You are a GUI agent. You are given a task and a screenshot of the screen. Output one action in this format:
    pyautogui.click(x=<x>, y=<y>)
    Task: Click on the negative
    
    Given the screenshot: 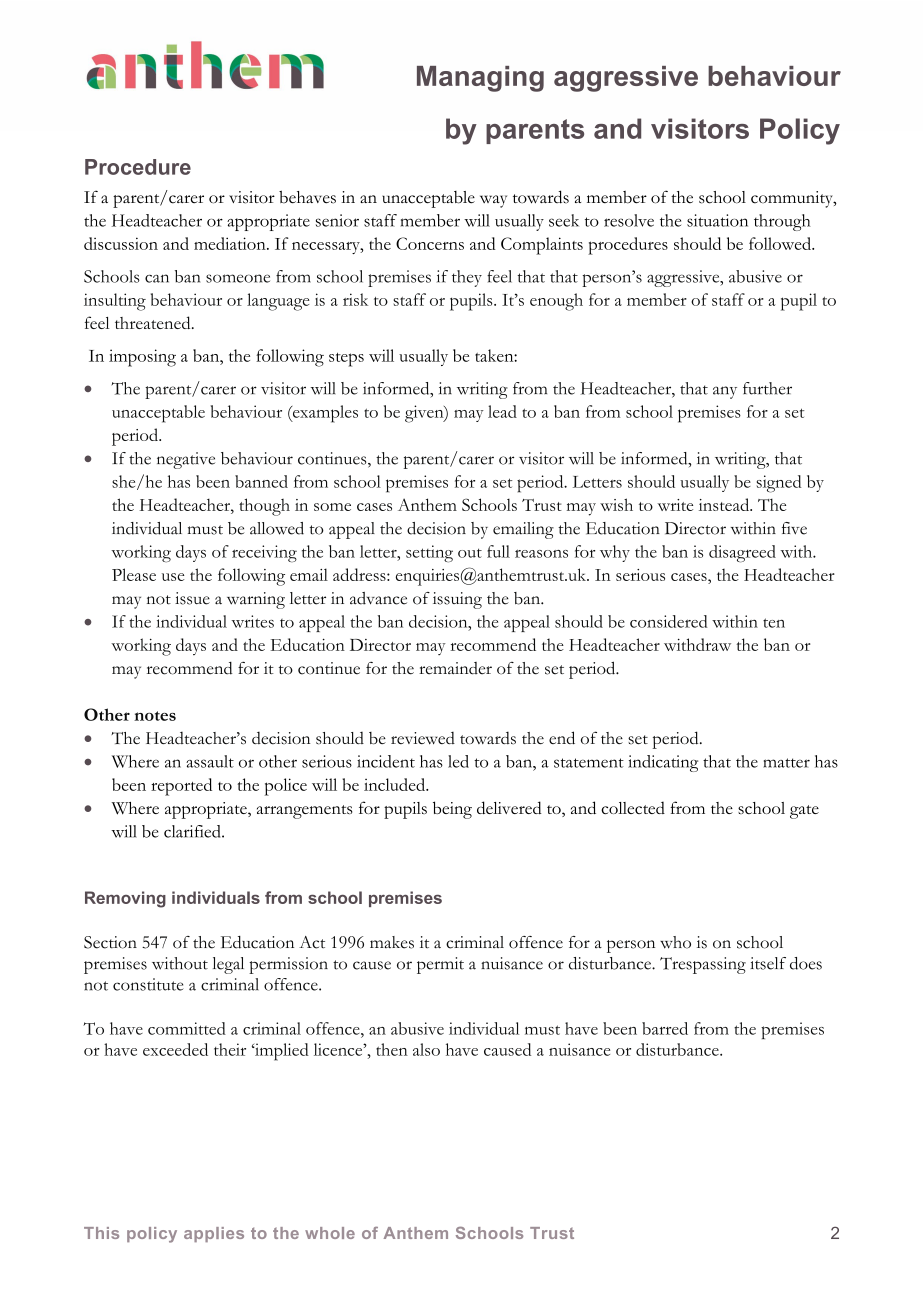 What is the action you would take?
    pyautogui.click(x=186, y=460)
